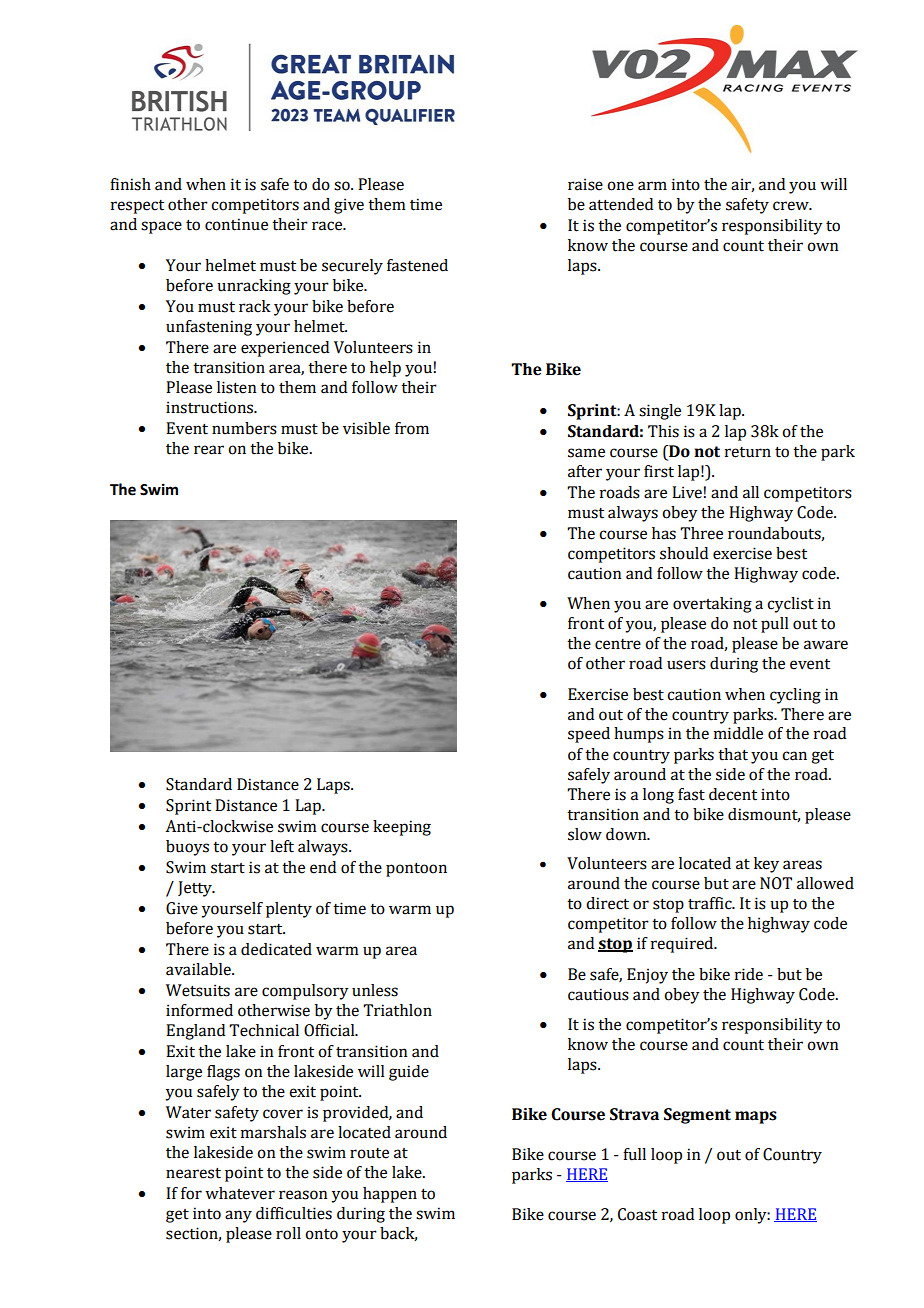  Describe the element at coordinates (585, 184) in the screenshot. I see `raise` at that location.
